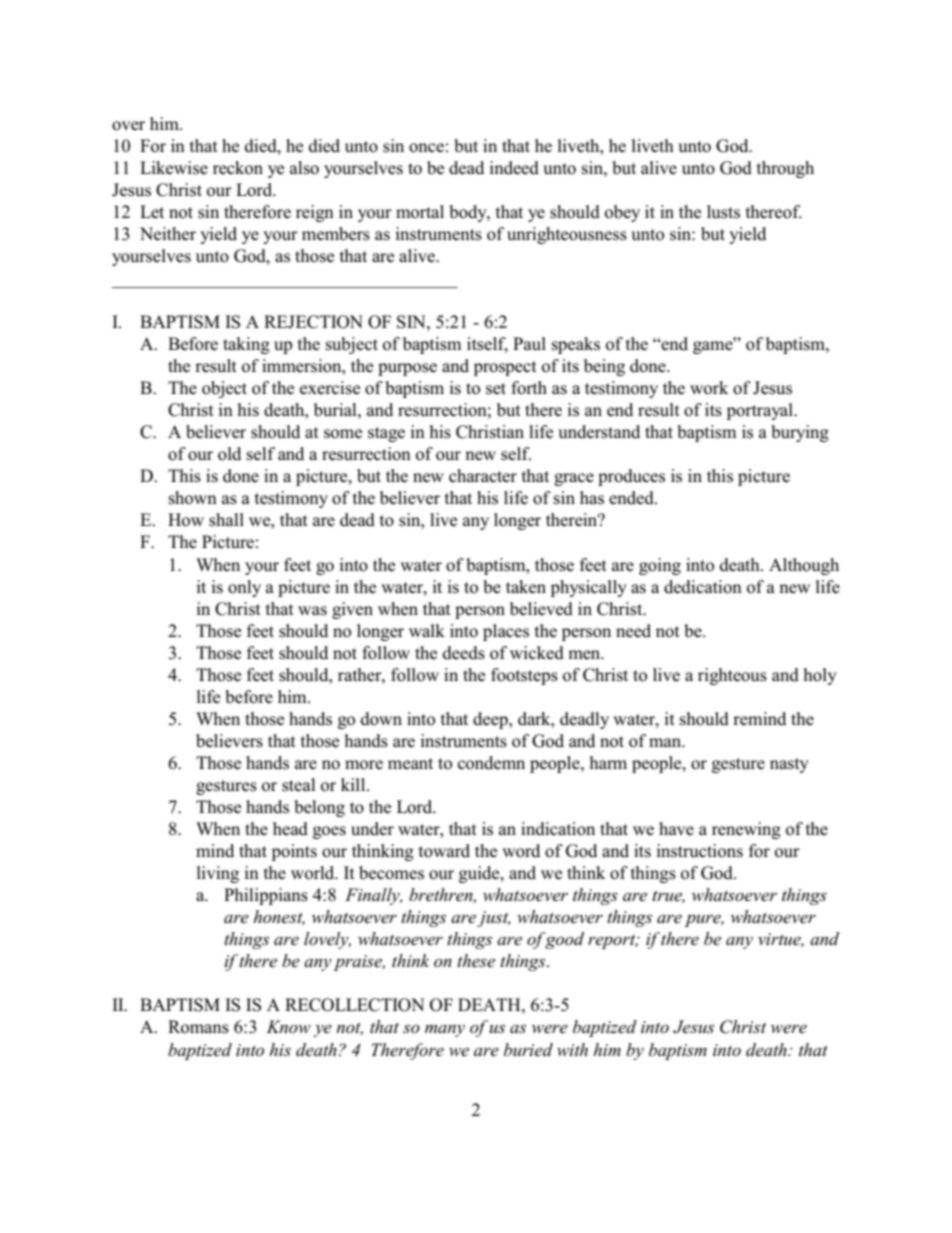 The image size is (952, 1233). What do you see at coordinates (746, 830) in the document?
I see `renewing` at bounding box center [746, 830].
